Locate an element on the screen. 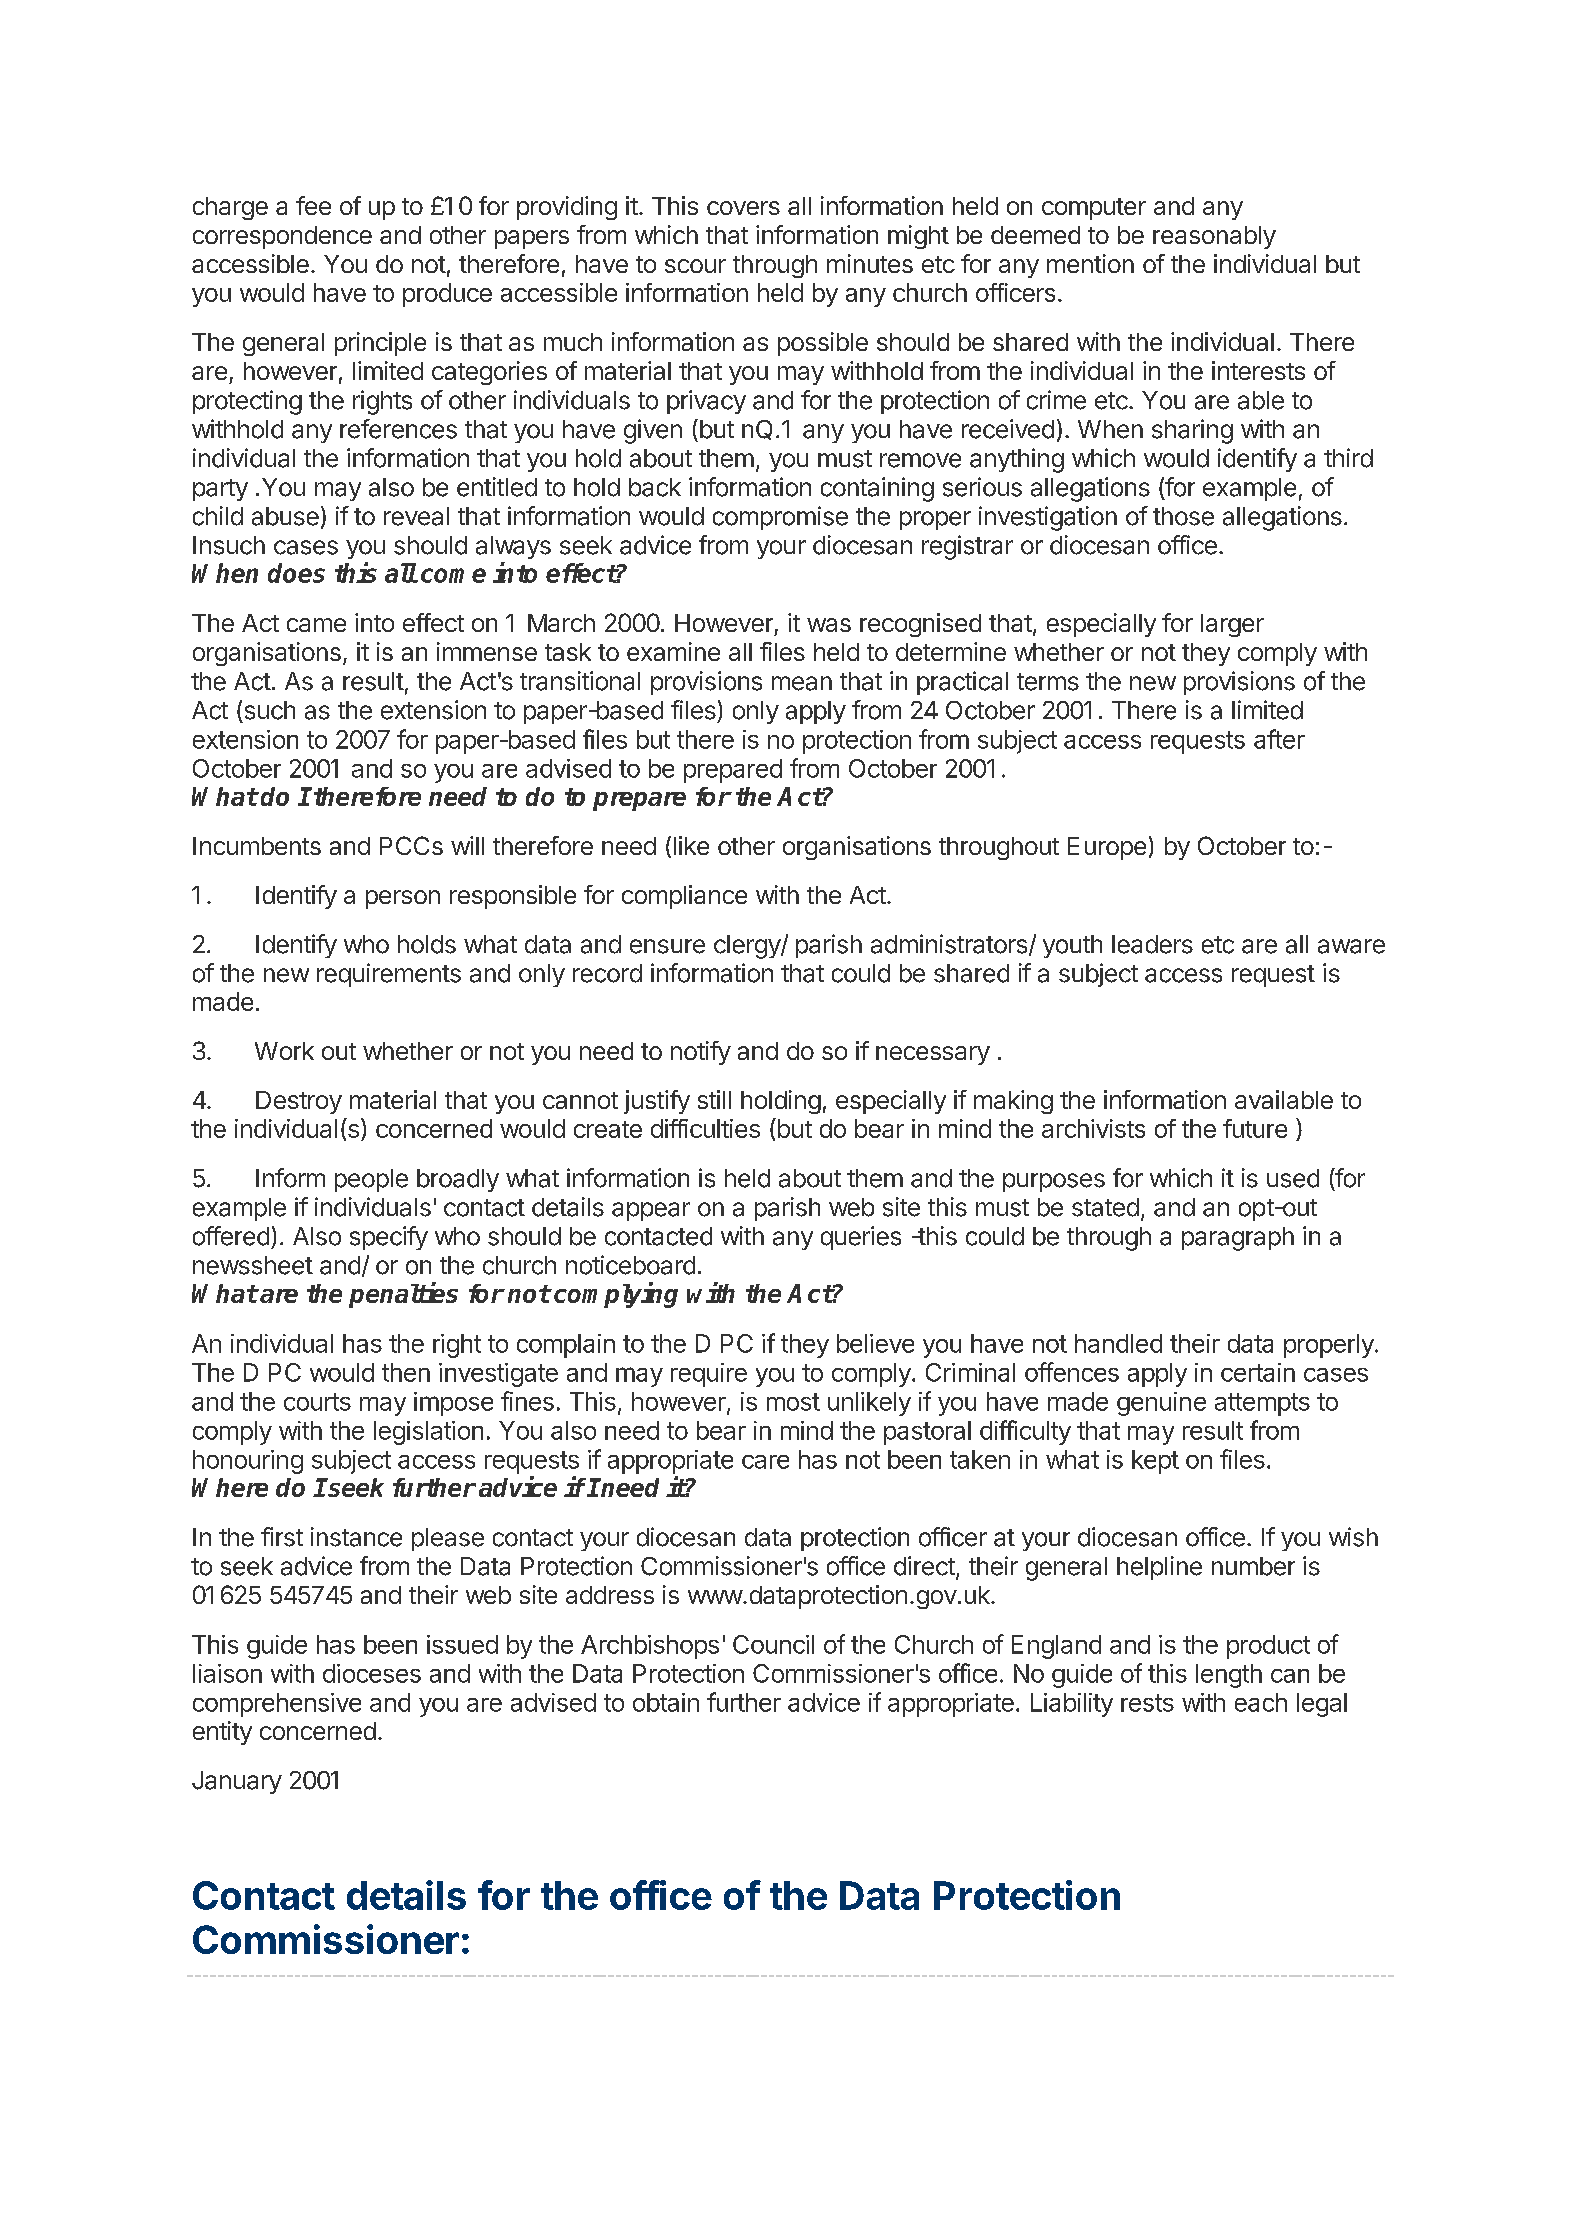 The image size is (1581, 2237). reasonably is located at coordinates (1214, 237).
